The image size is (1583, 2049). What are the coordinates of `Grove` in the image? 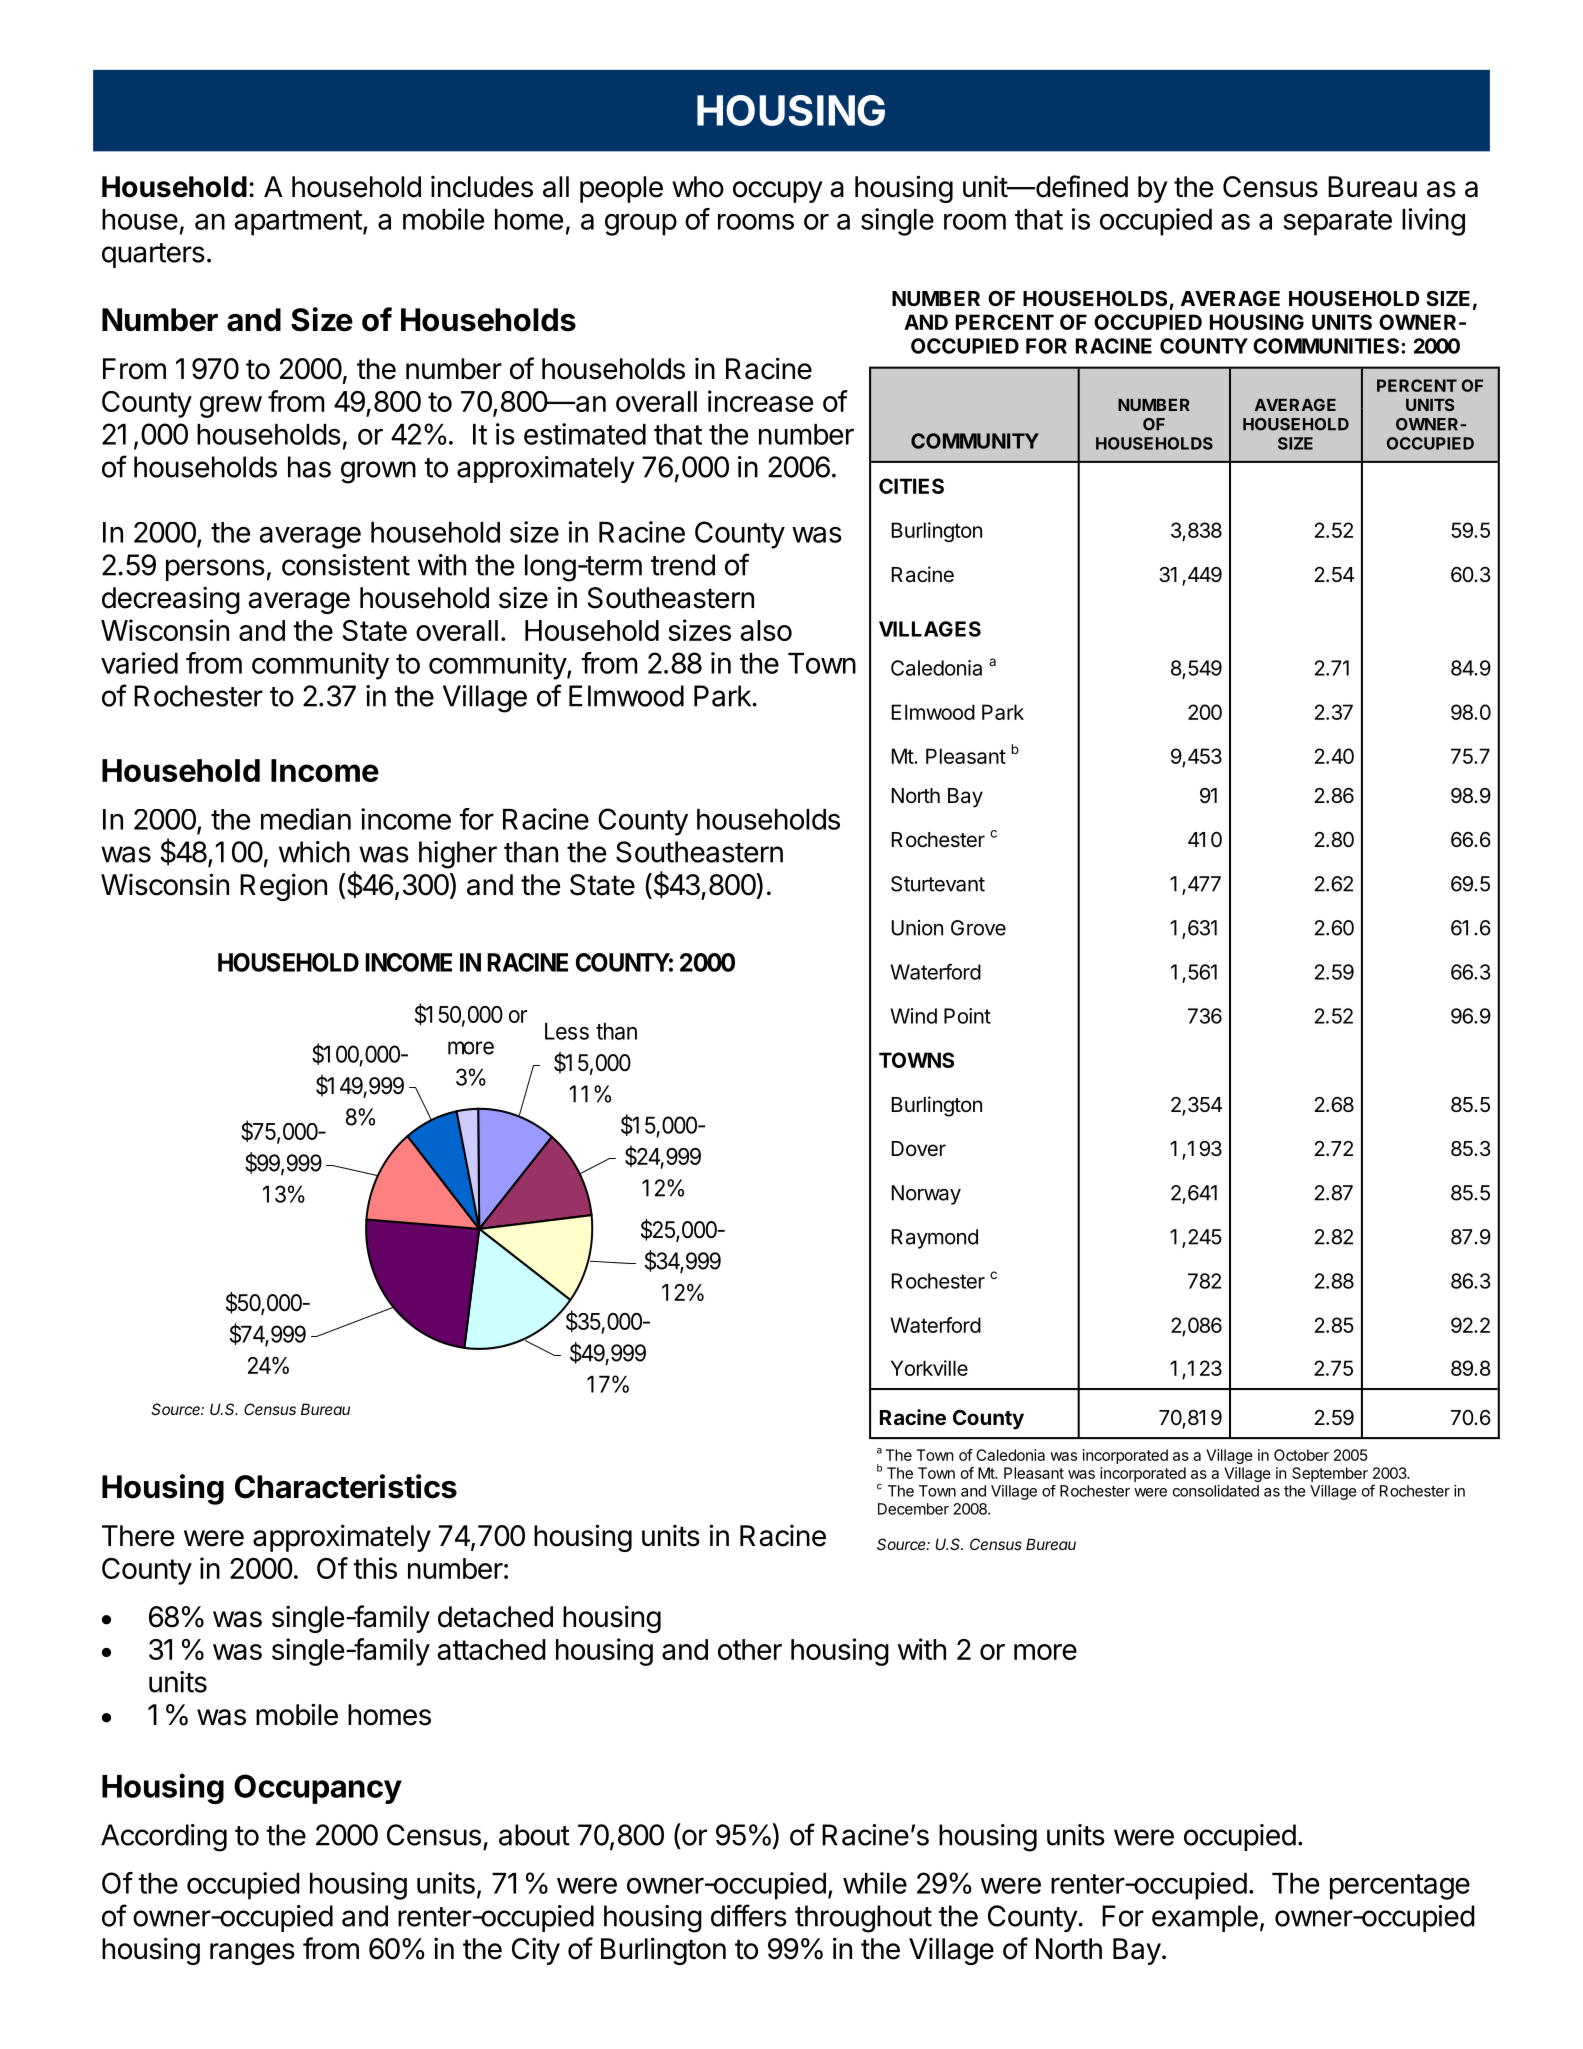 It's located at (978, 928).
